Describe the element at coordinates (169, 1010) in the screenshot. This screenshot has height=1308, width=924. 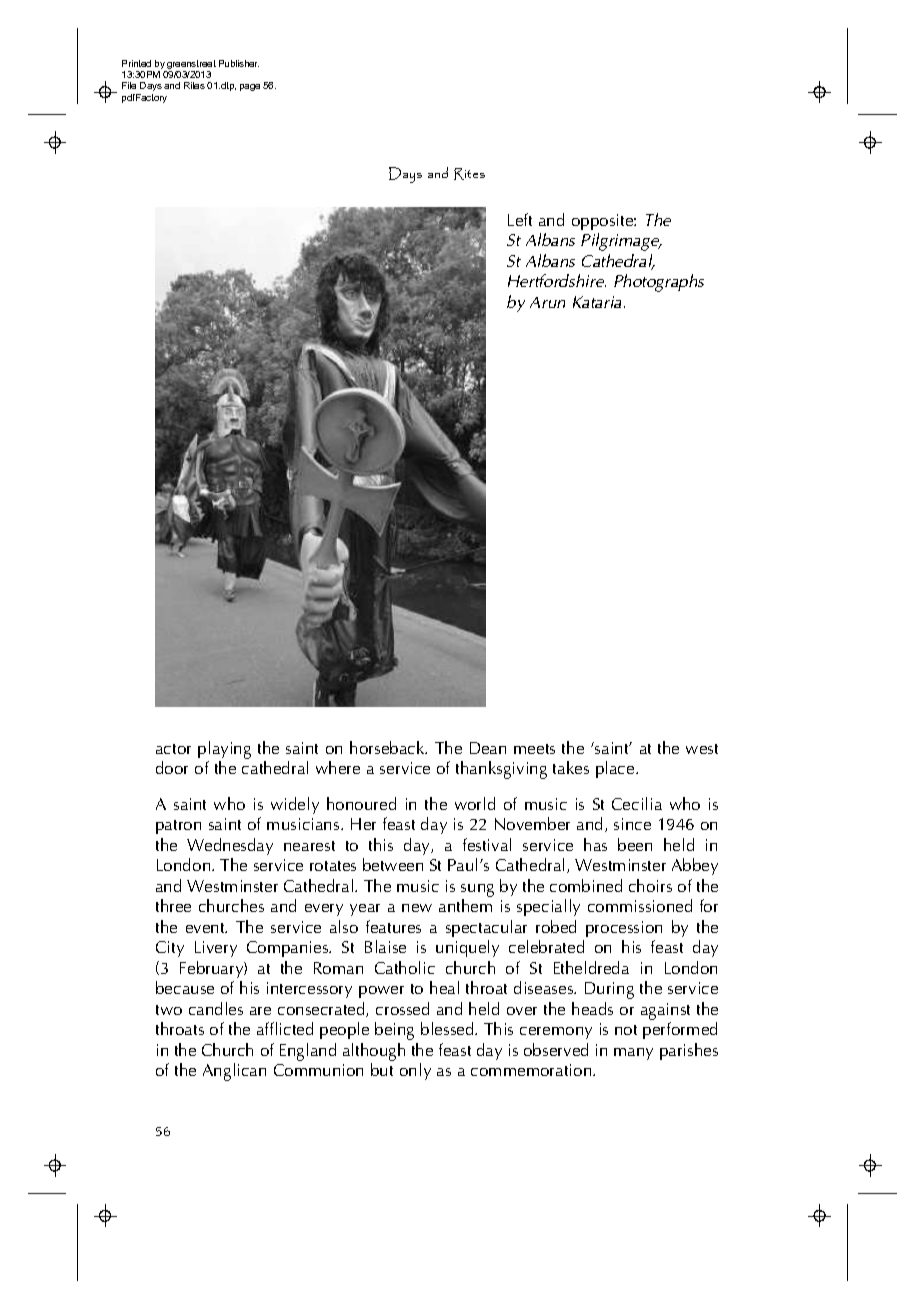
I see `two` at that location.
